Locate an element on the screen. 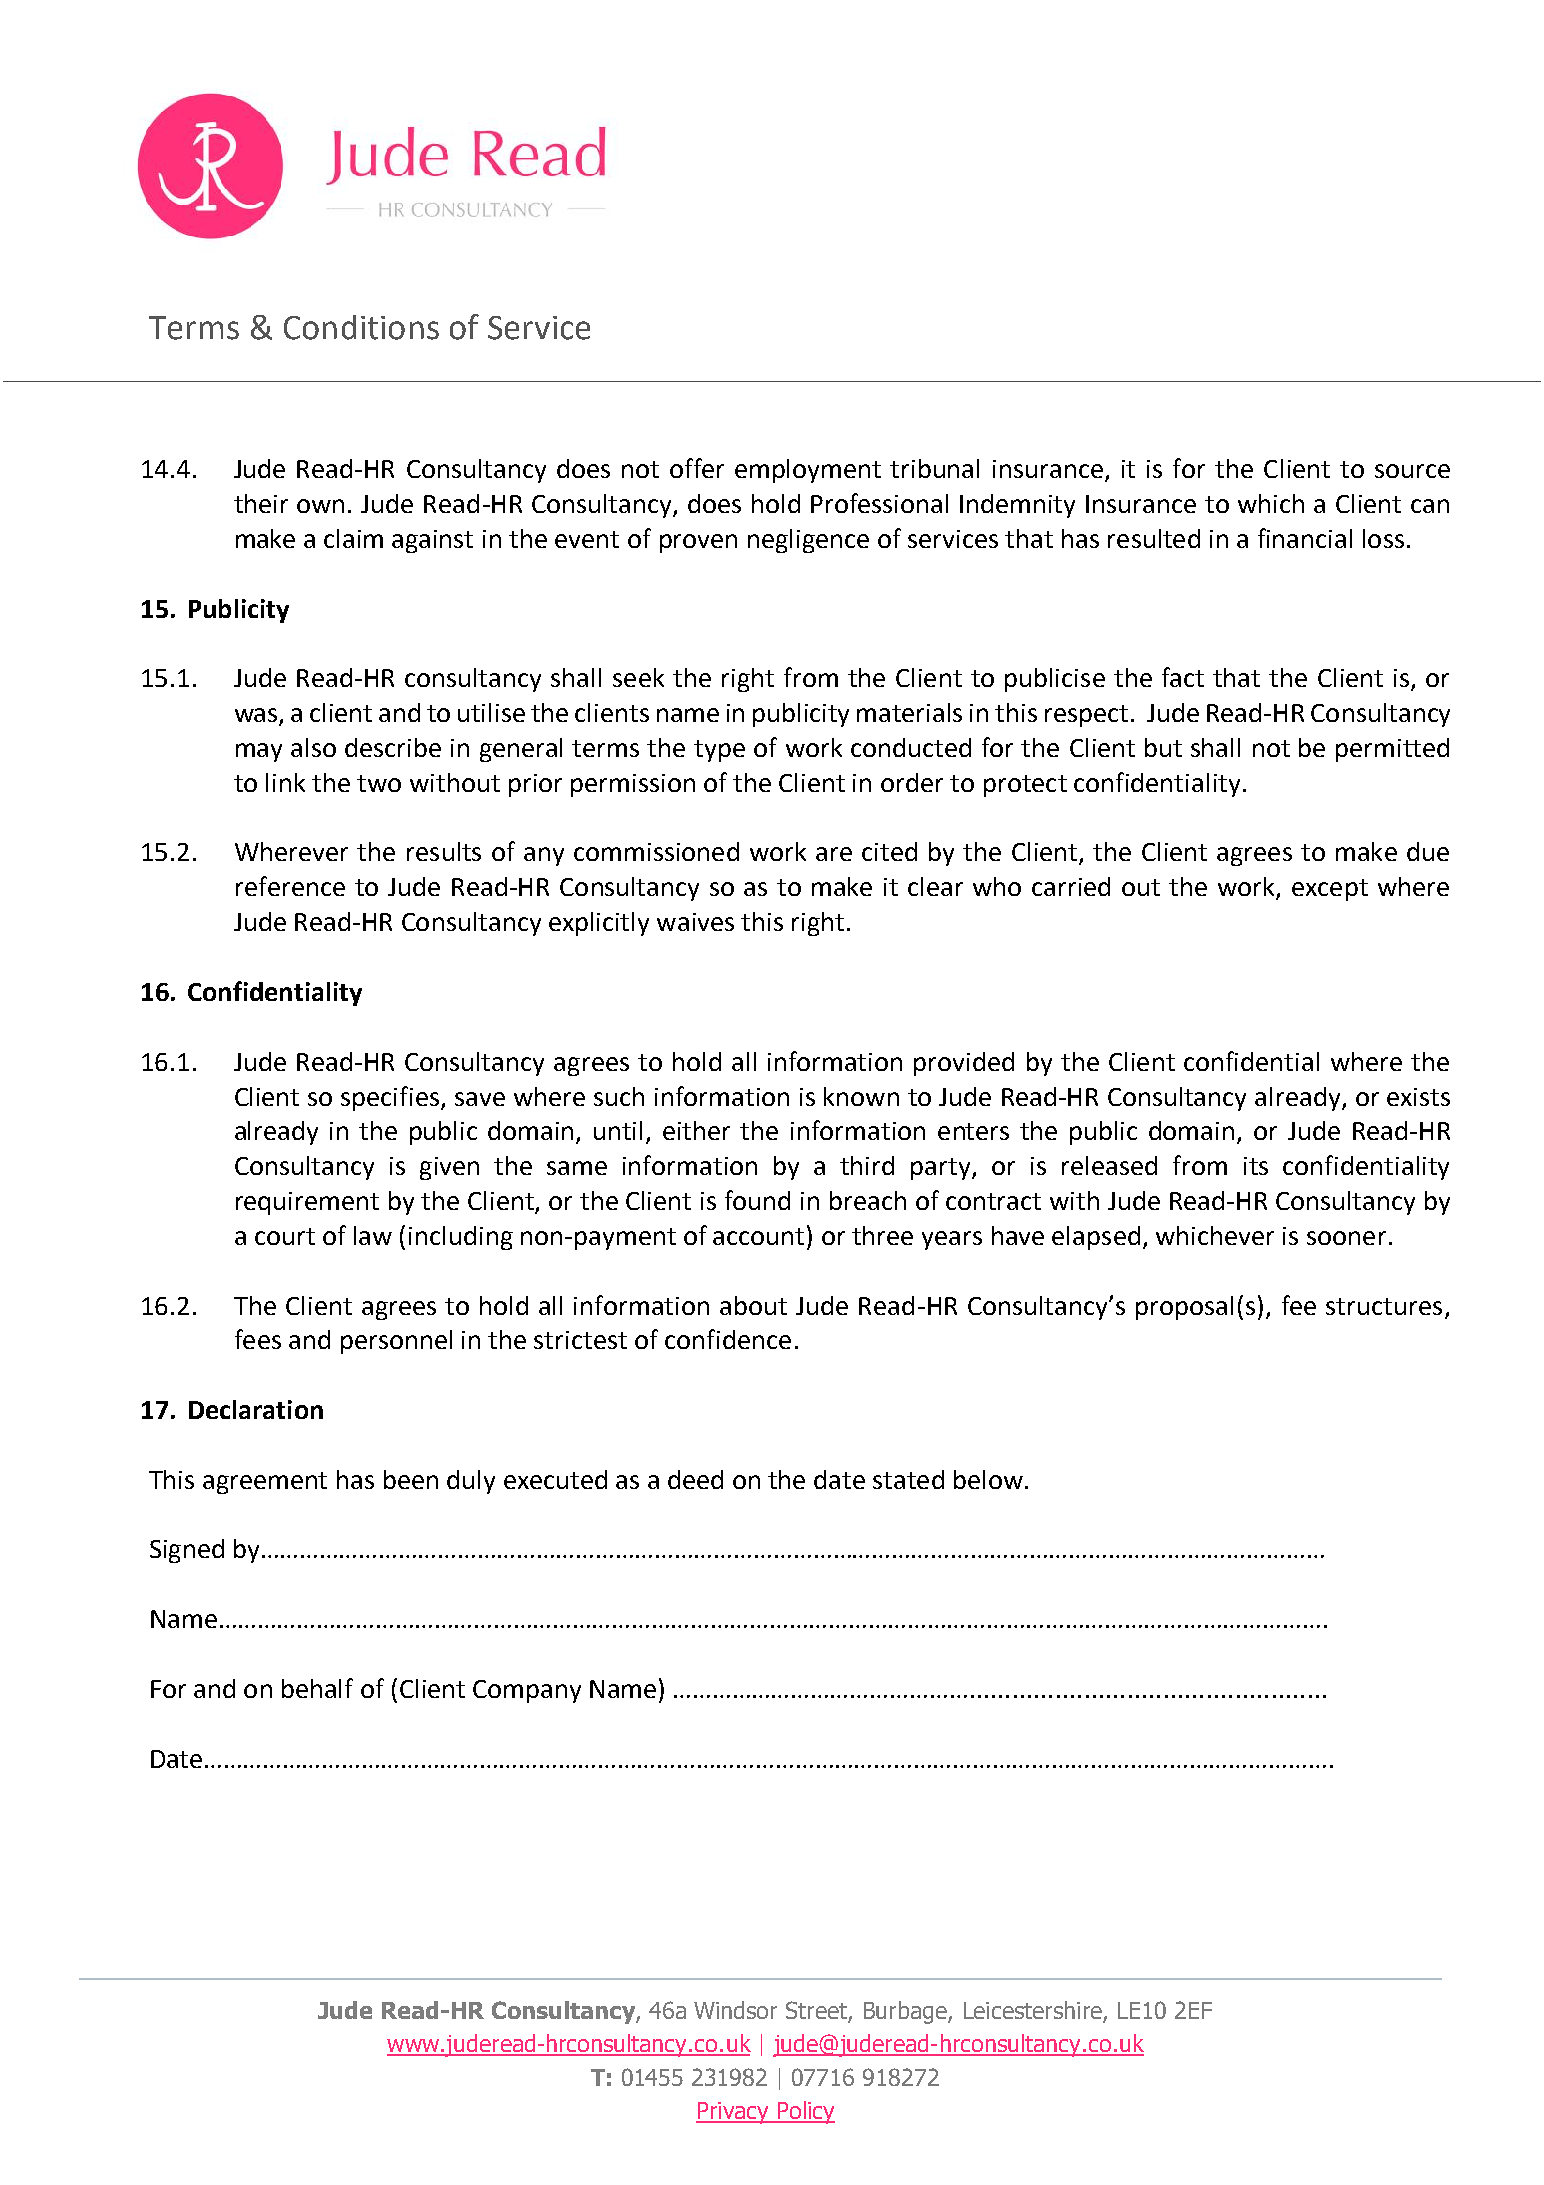 This screenshot has width=1544, height=2185. Conditions is located at coordinates (361, 327).
